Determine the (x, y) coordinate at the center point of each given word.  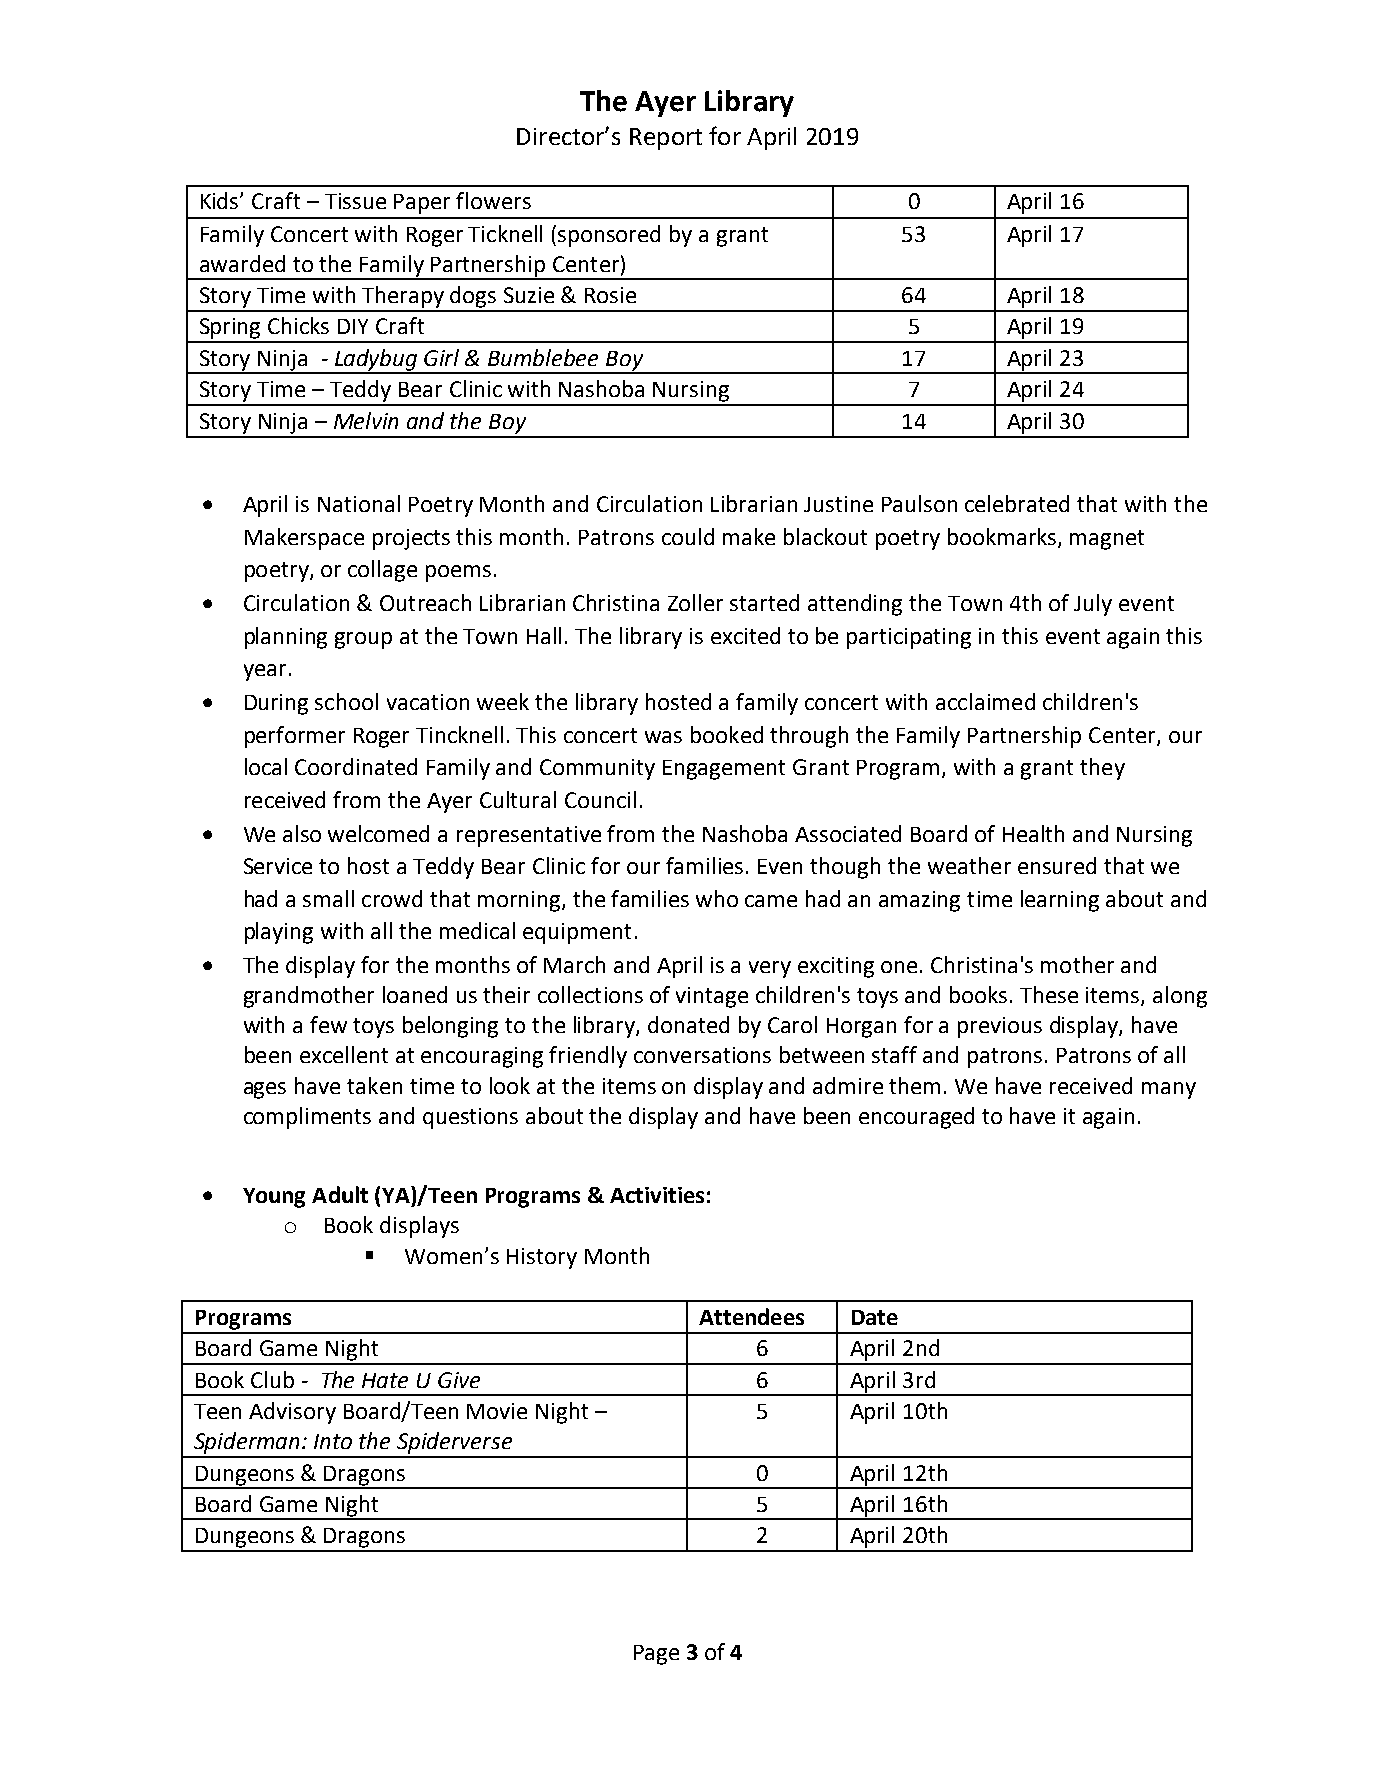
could (688, 536)
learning (1060, 901)
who (717, 898)
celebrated (1017, 503)
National (359, 503)
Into (333, 1441)
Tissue (355, 201)
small (328, 898)
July (1093, 605)
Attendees (751, 1316)
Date (875, 1317)
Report (666, 139)
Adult (340, 1194)
